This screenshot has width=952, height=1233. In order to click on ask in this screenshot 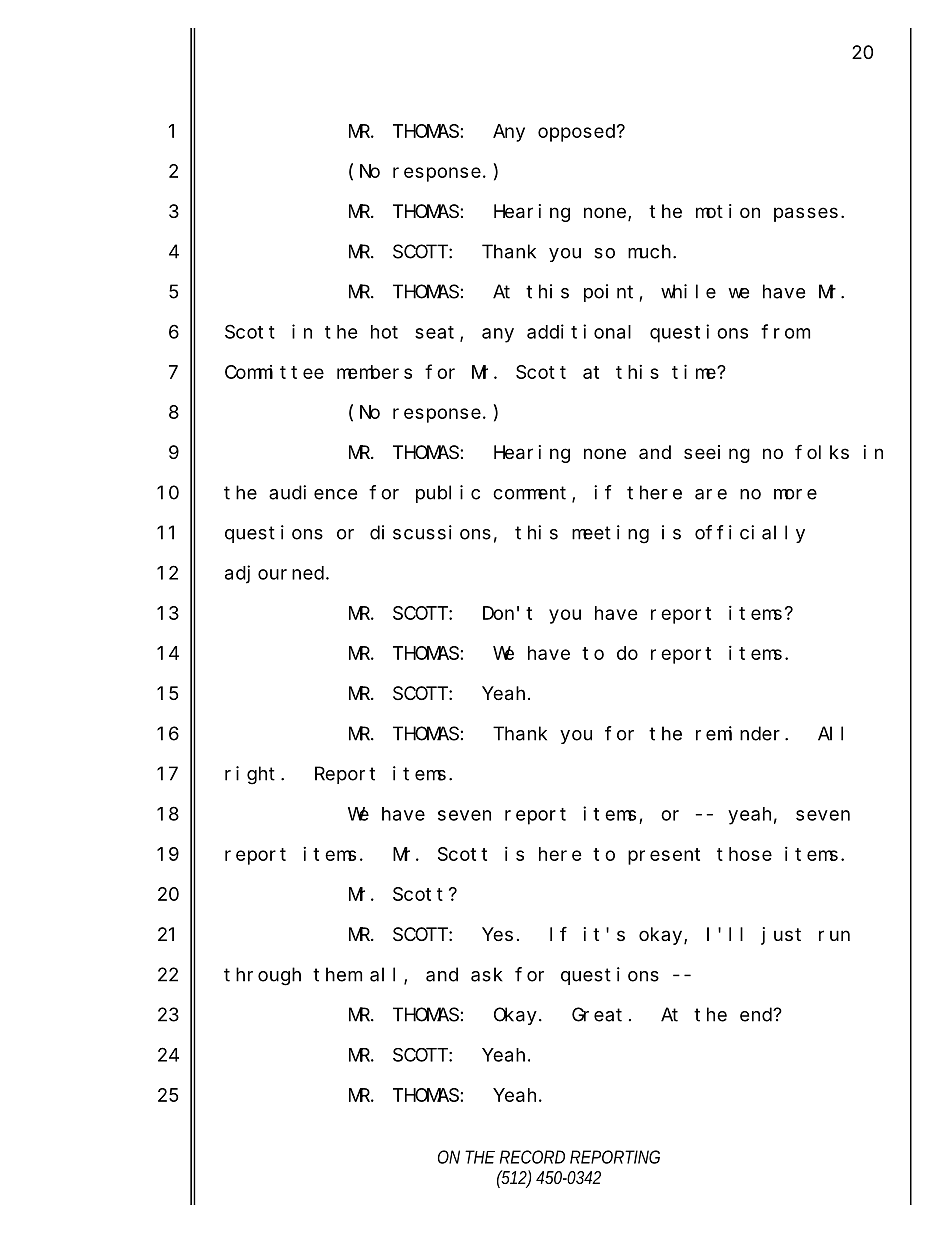, I will do `click(487, 974)`.
